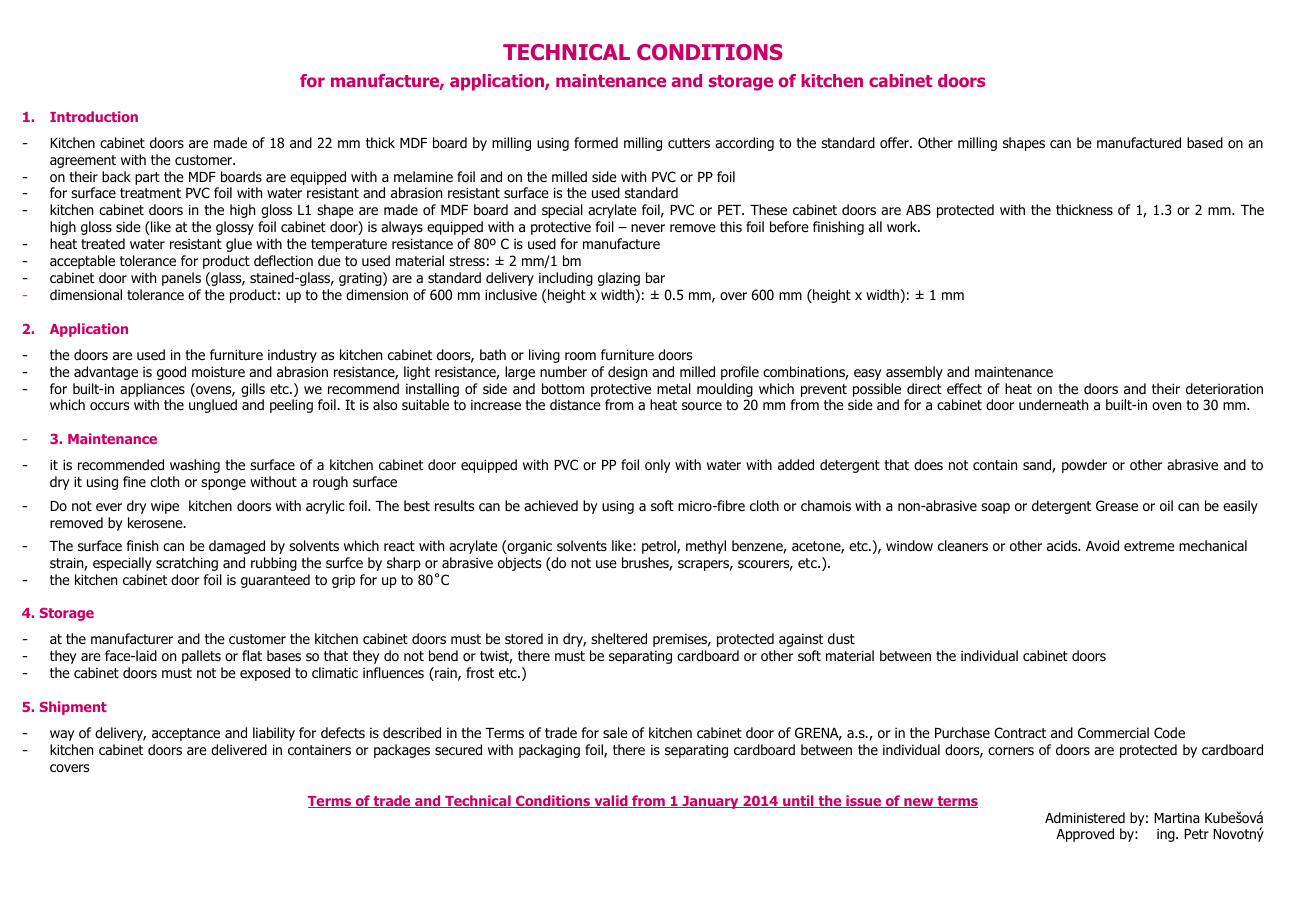 This screenshot has width=1308, height=924. Describe the element at coordinates (689, 143) in the screenshot. I see `cutters` at that location.
